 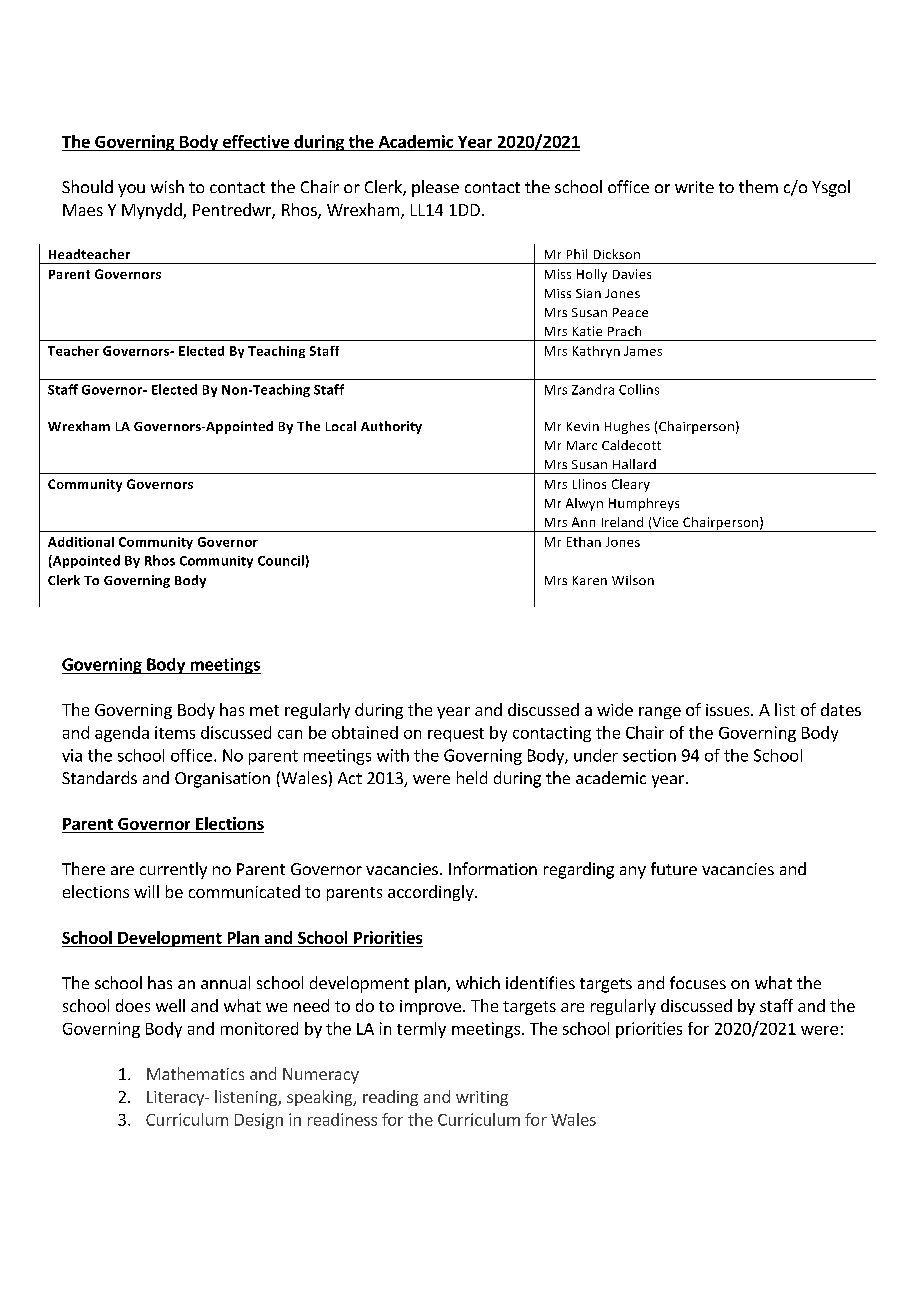 What do you see at coordinates (644, 504) in the image?
I see `Humphreys` at bounding box center [644, 504].
